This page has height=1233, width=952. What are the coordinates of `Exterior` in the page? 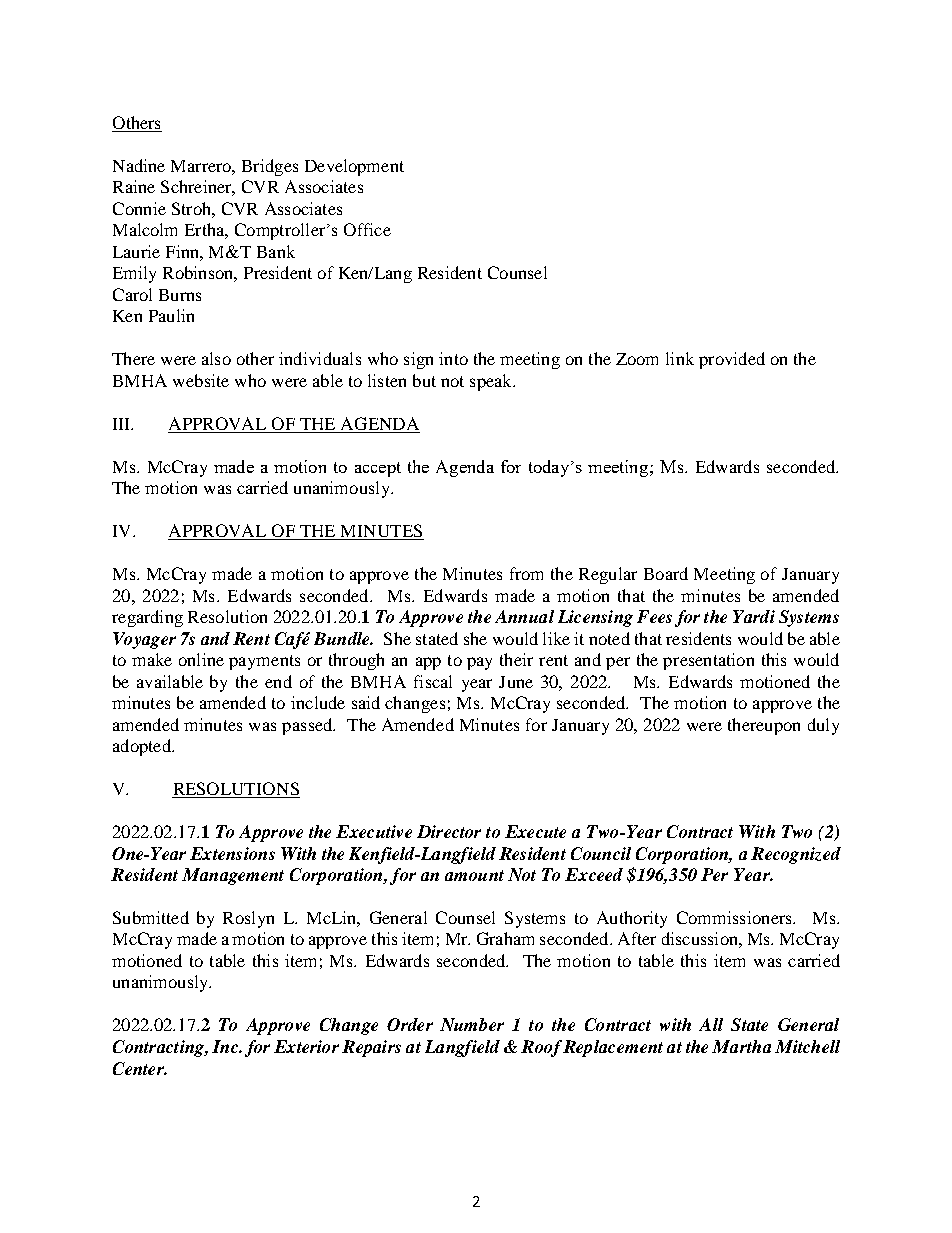 It's located at (306, 1046).
